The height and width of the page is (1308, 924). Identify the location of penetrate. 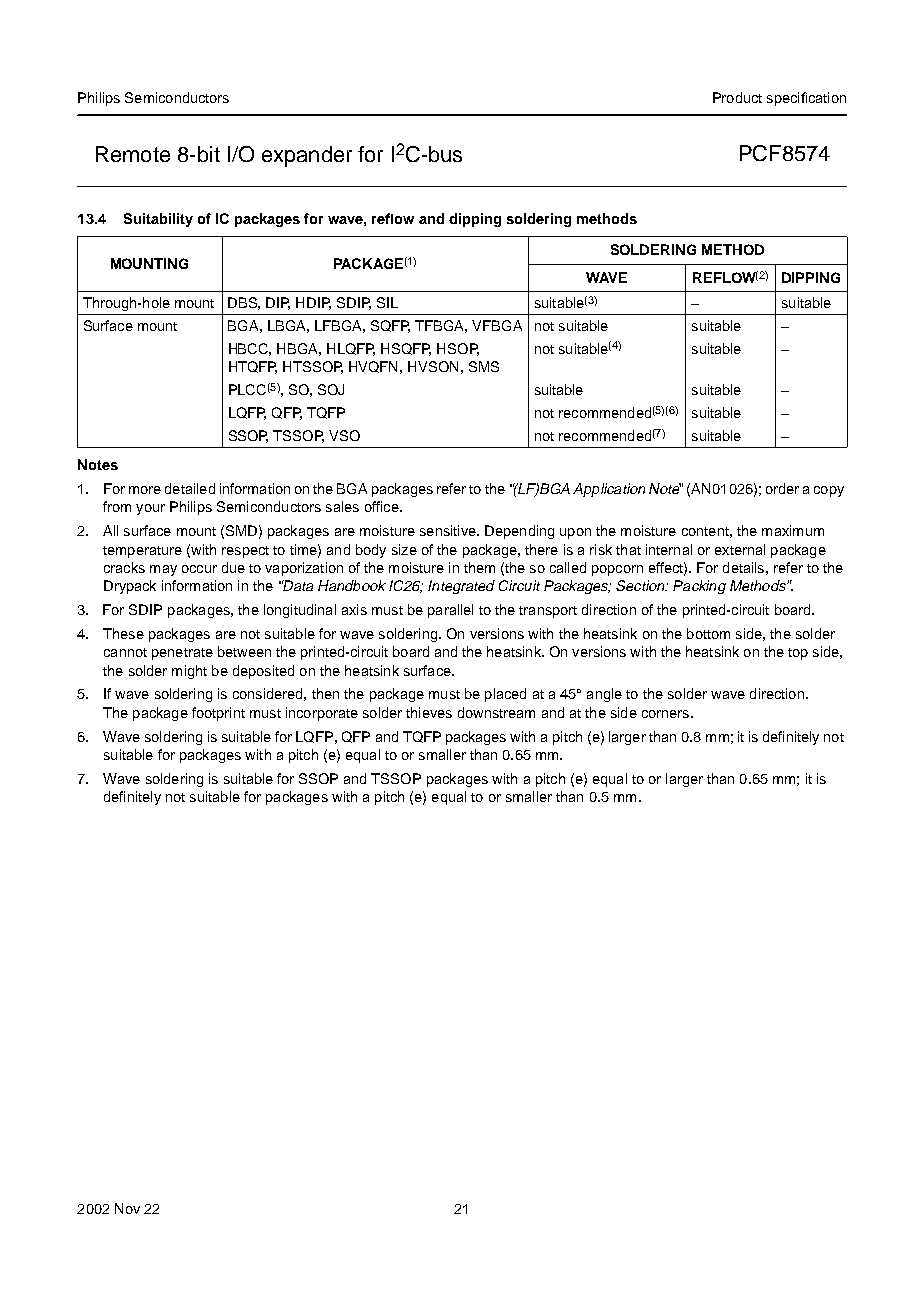
(182, 654).
